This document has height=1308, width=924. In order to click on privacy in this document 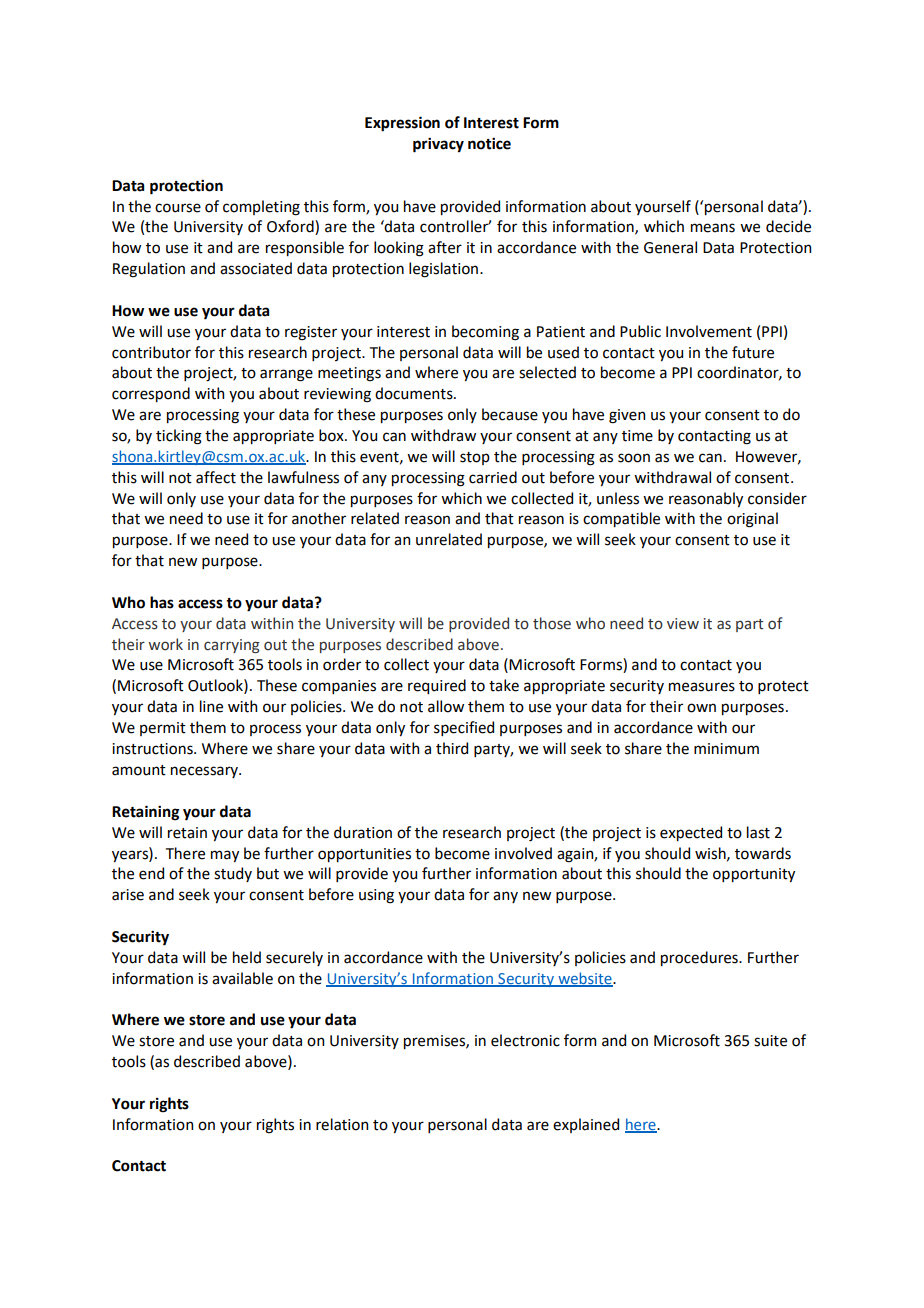, I will do `click(438, 145)`.
